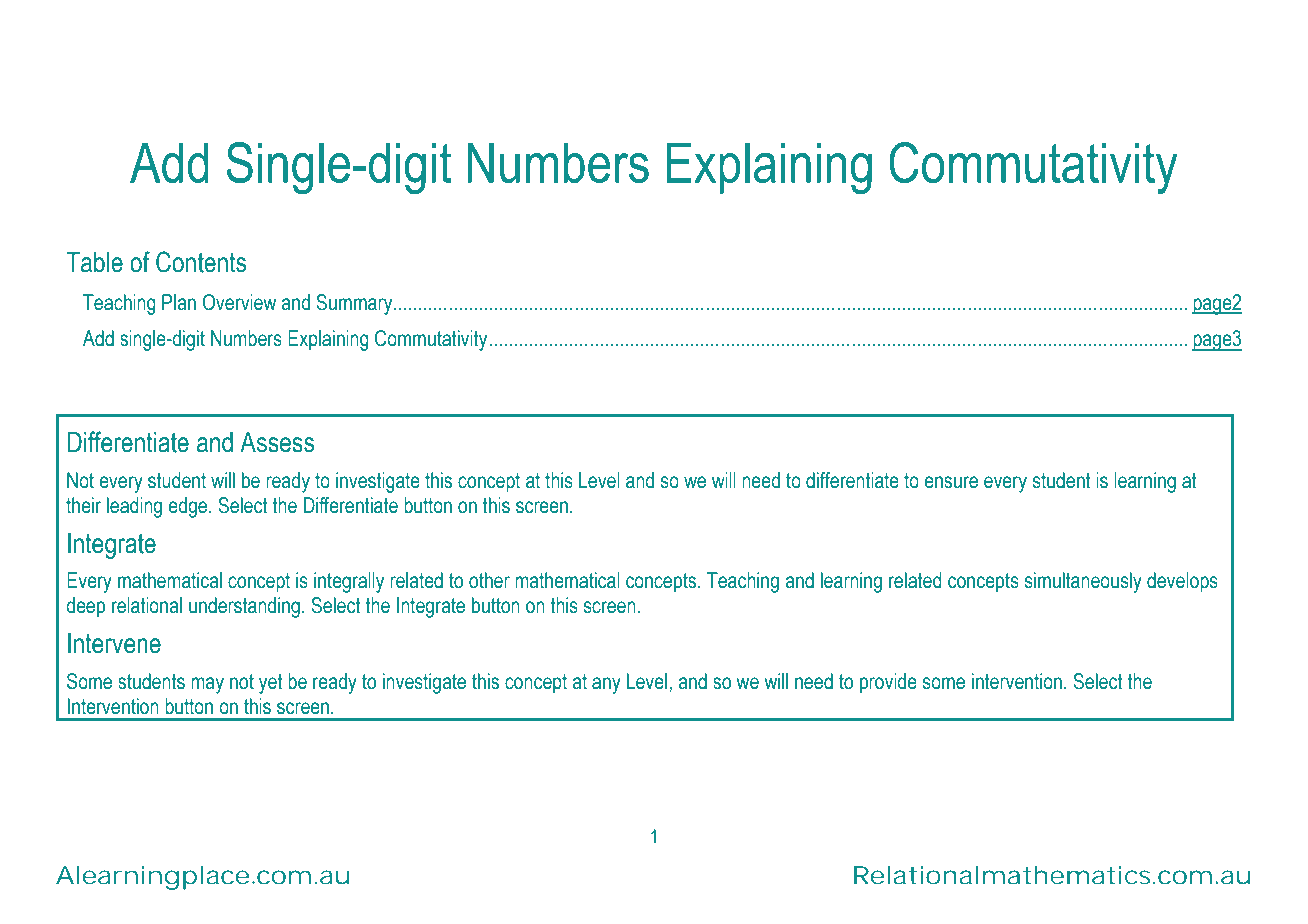  Describe the element at coordinates (201, 262) in the document. I see `Contents` at that location.
